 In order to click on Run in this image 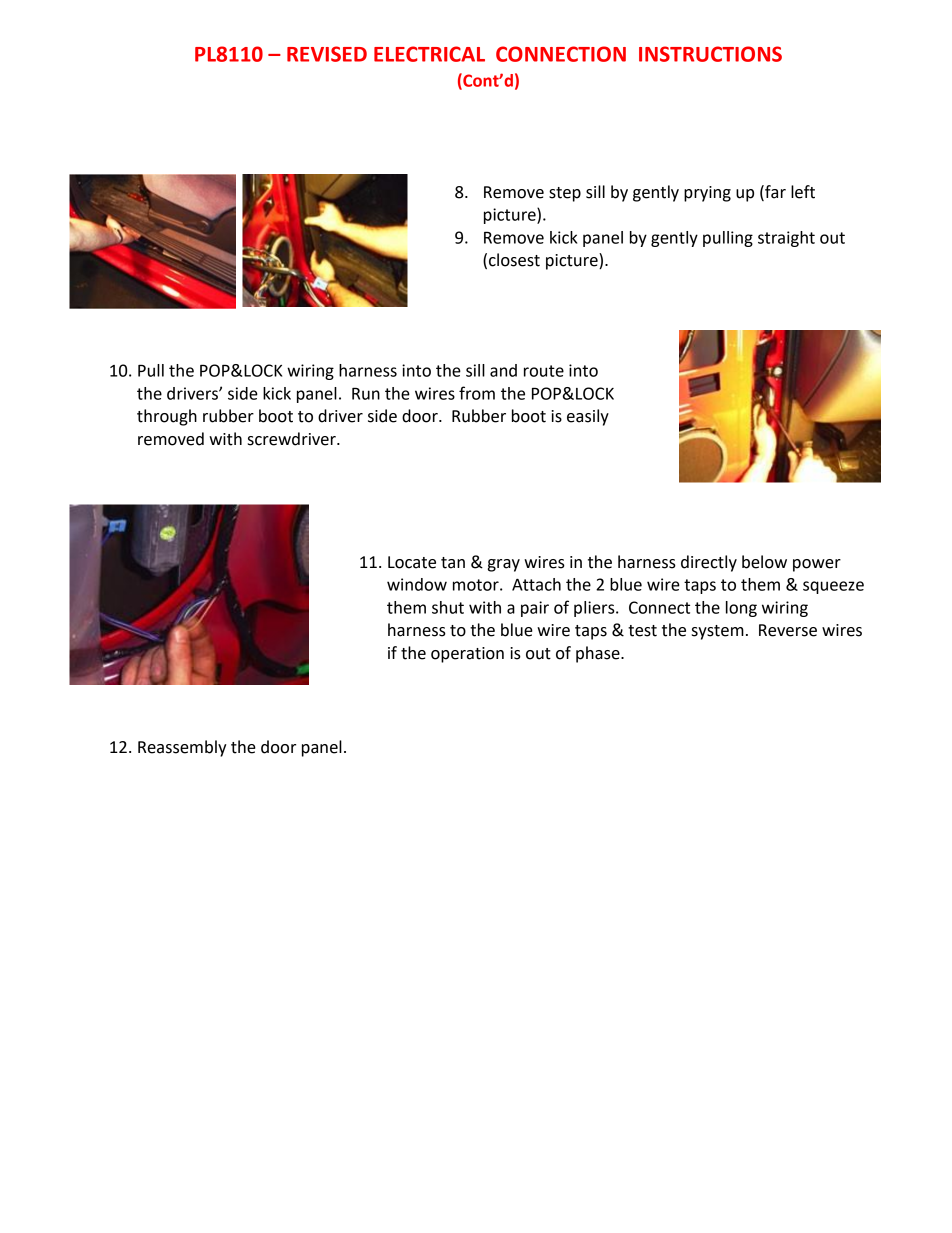, I will do `click(366, 393)`.
